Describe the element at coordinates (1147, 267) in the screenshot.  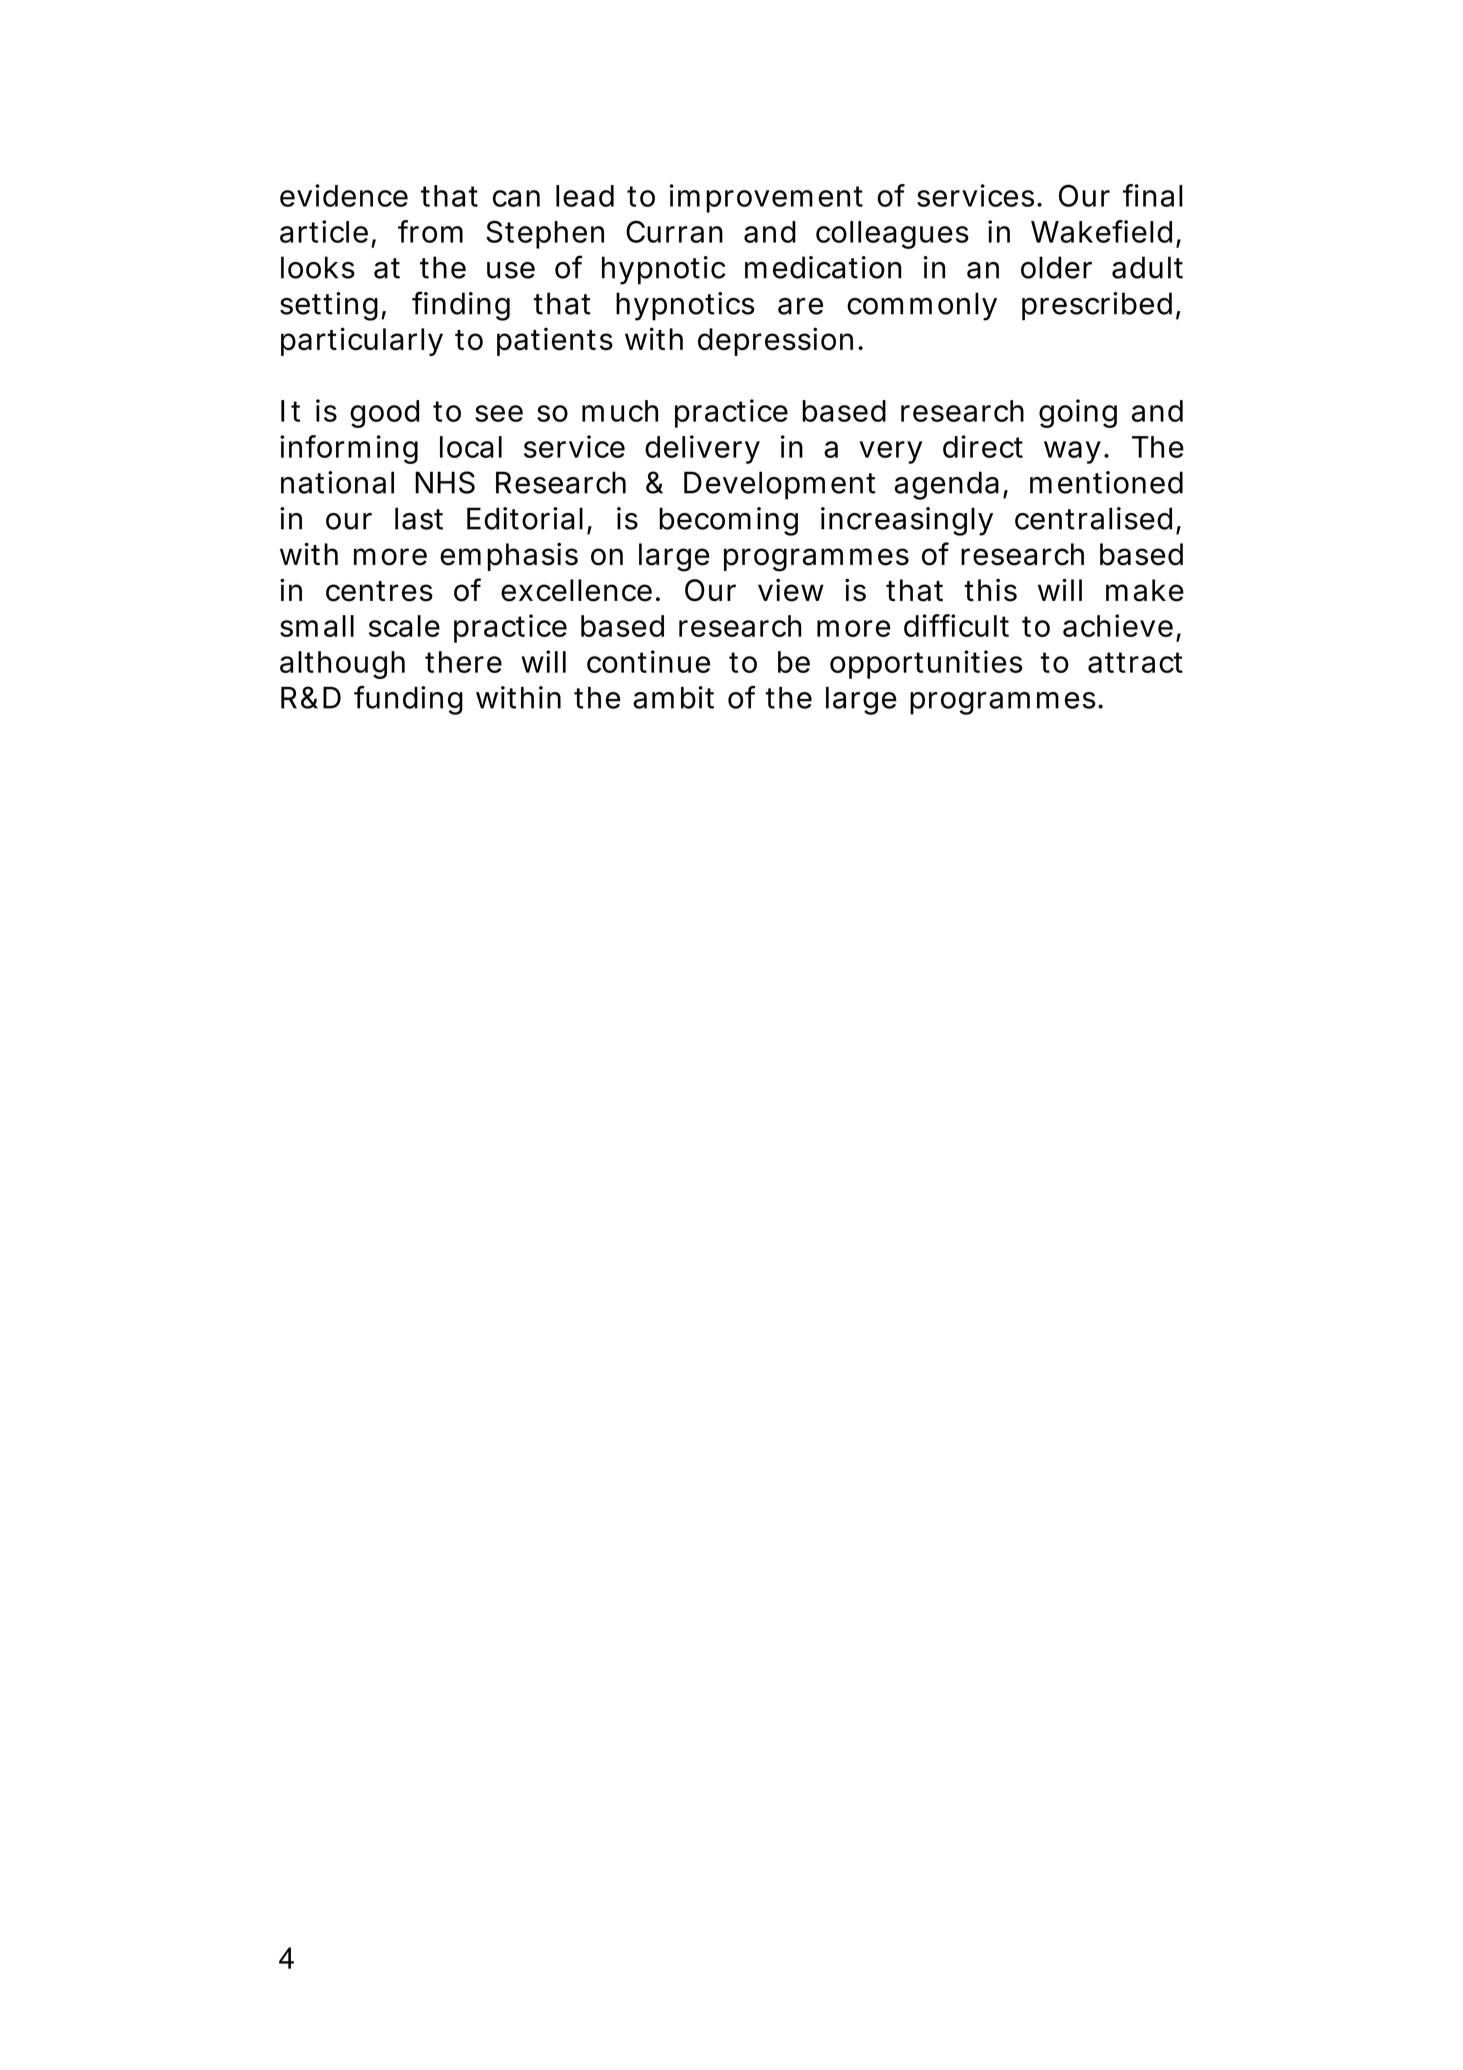
I see `adult` at that location.
